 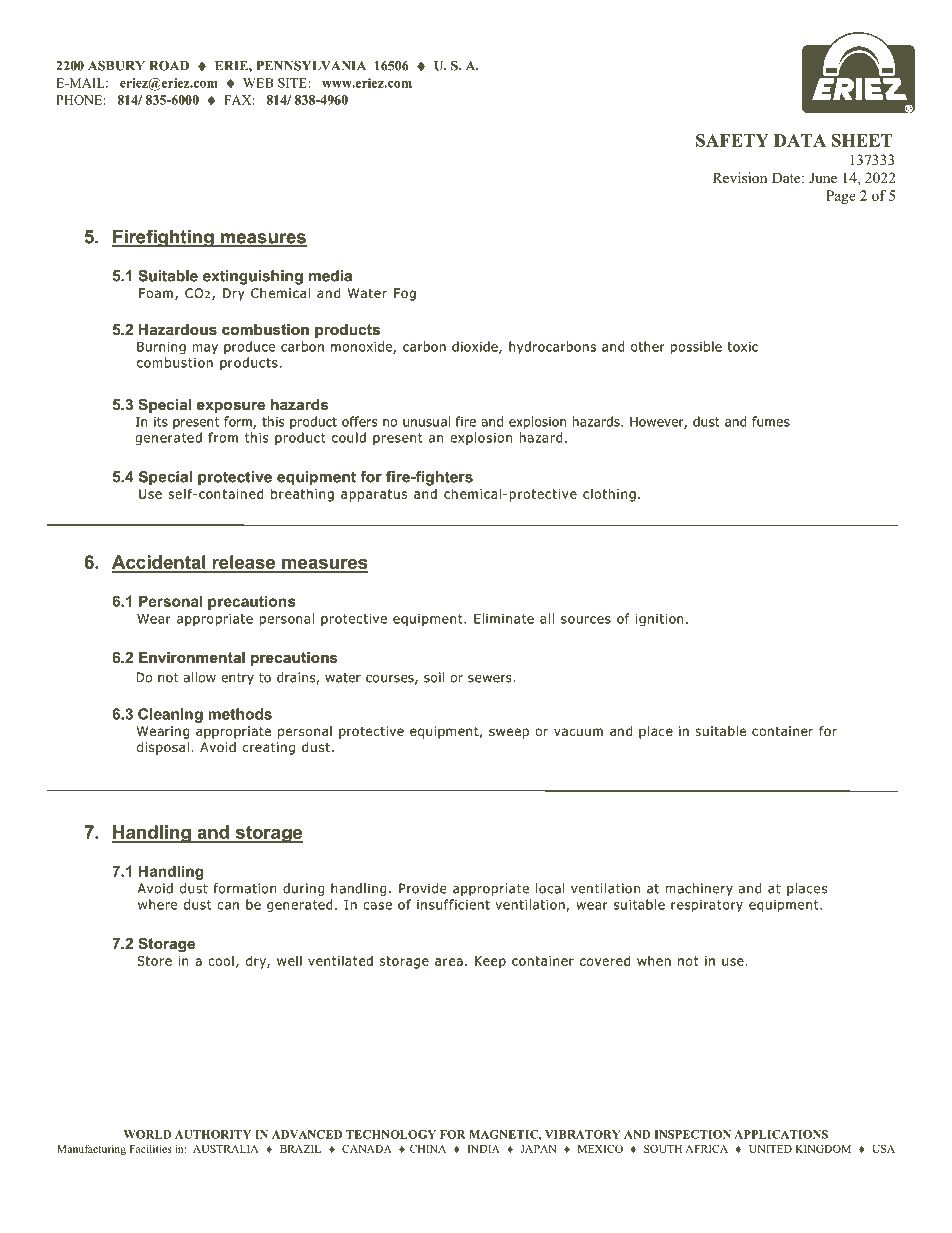 I want to click on disposal, so click(x=163, y=748).
